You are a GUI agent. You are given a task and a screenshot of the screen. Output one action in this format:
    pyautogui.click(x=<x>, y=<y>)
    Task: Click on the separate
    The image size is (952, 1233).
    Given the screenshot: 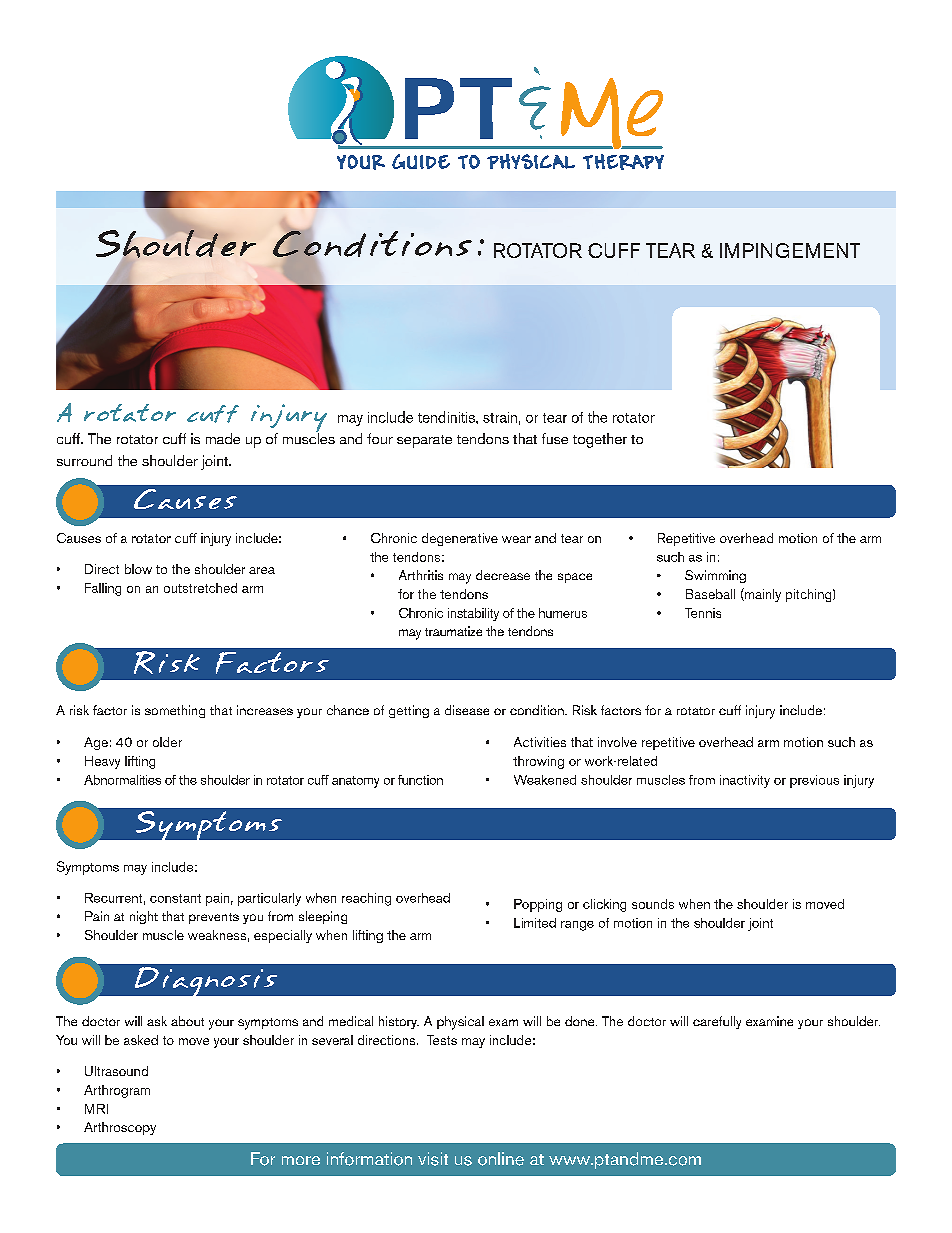 What is the action you would take?
    pyautogui.click(x=424, y=441)
